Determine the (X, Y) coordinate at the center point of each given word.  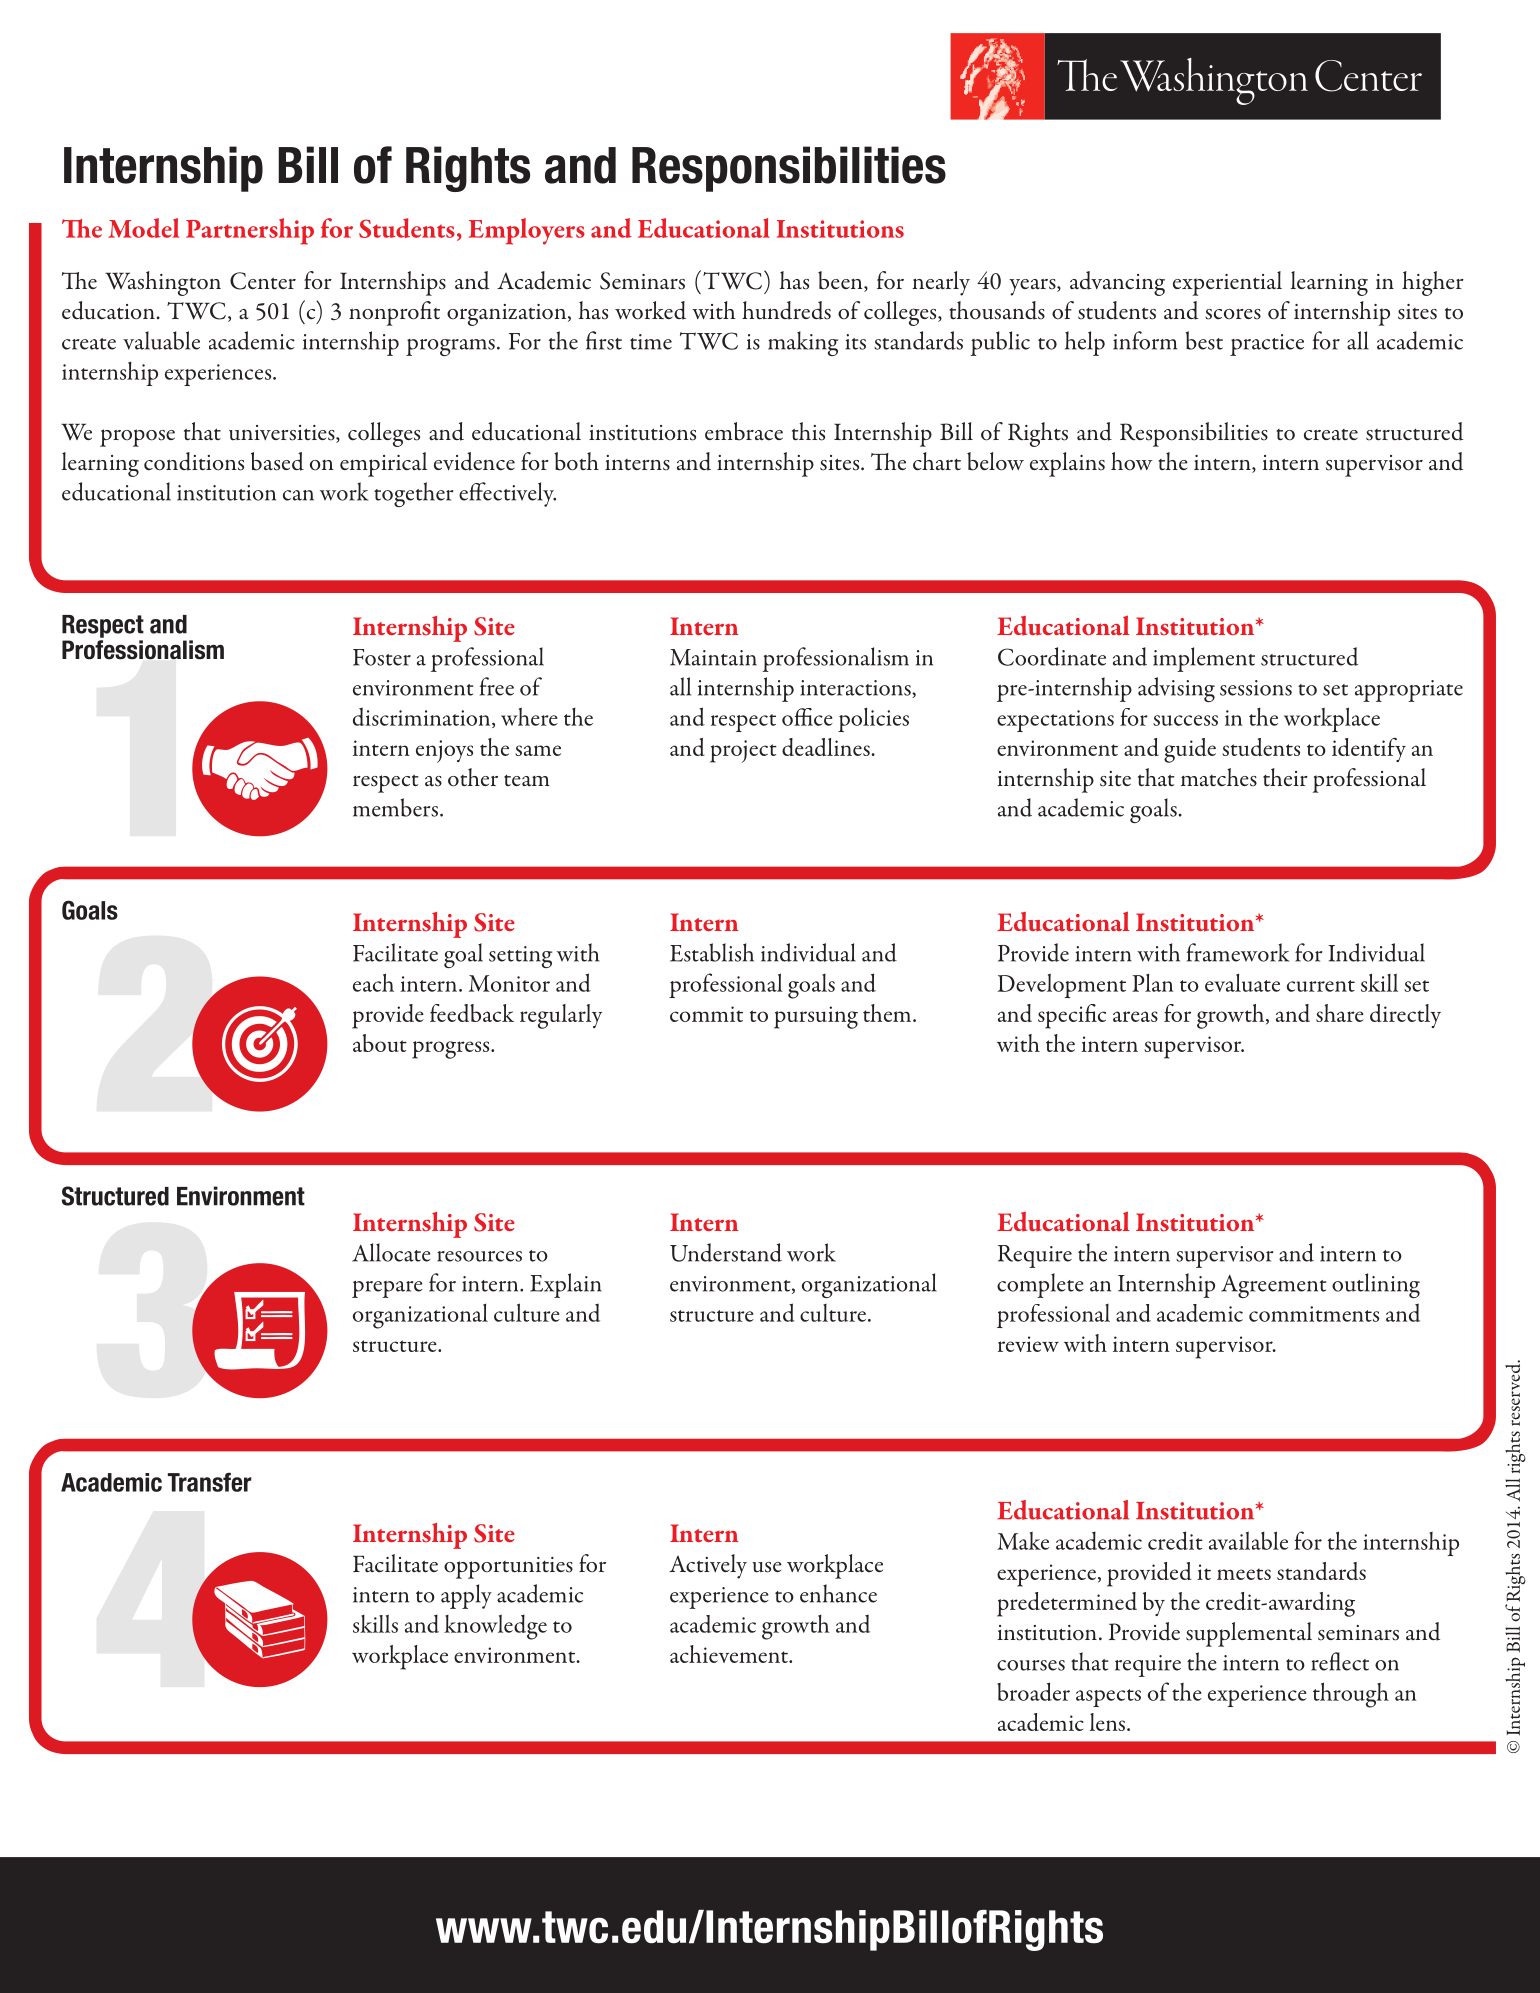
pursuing (816, 1017)
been (841, 281)
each (373, 982)
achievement (730, 1654)
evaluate (1242, 982)
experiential (1227, 283)
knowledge (495, 1627)
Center (263, 281)
